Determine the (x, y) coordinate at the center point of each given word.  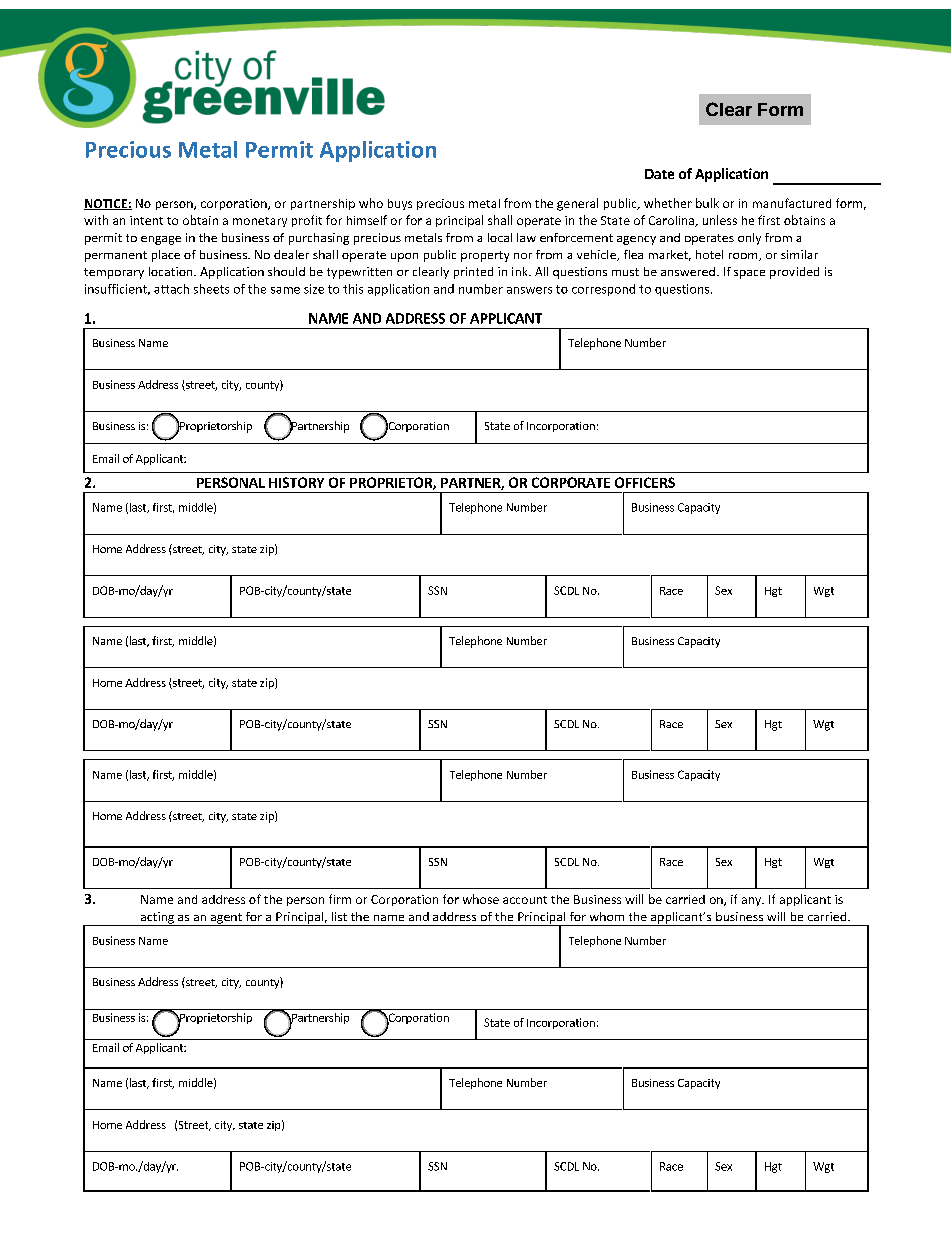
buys (400, 204)
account (525, 900)
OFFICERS (645, 482)
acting (157, 919)
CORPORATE (571, 482)
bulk (707, 203)
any (753, 901)
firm (340, 899)
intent (146, 220)
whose (481, 899)
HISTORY (296, 482)
